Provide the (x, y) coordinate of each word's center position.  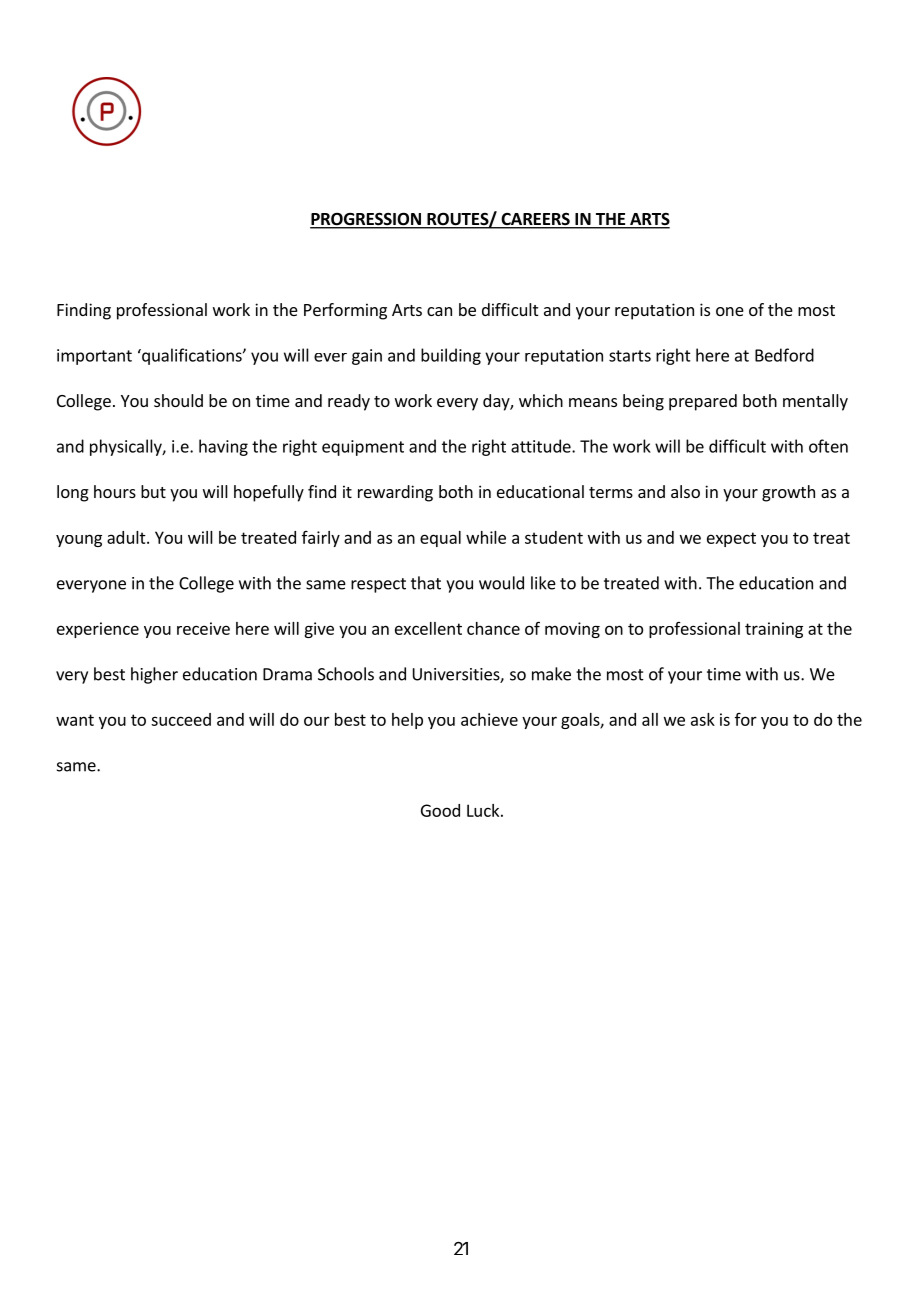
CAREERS (535, 220)
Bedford (784, 355)
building (451, 356)
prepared (703, 402)
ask (703, 719)
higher (154, 675)
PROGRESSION (366, 220)
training (774, 630)
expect (731, 539)
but (153, 491)
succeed (181, 719)
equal (440, 539)
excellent (428, 628)
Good (440, 810)
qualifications (192, 356)
